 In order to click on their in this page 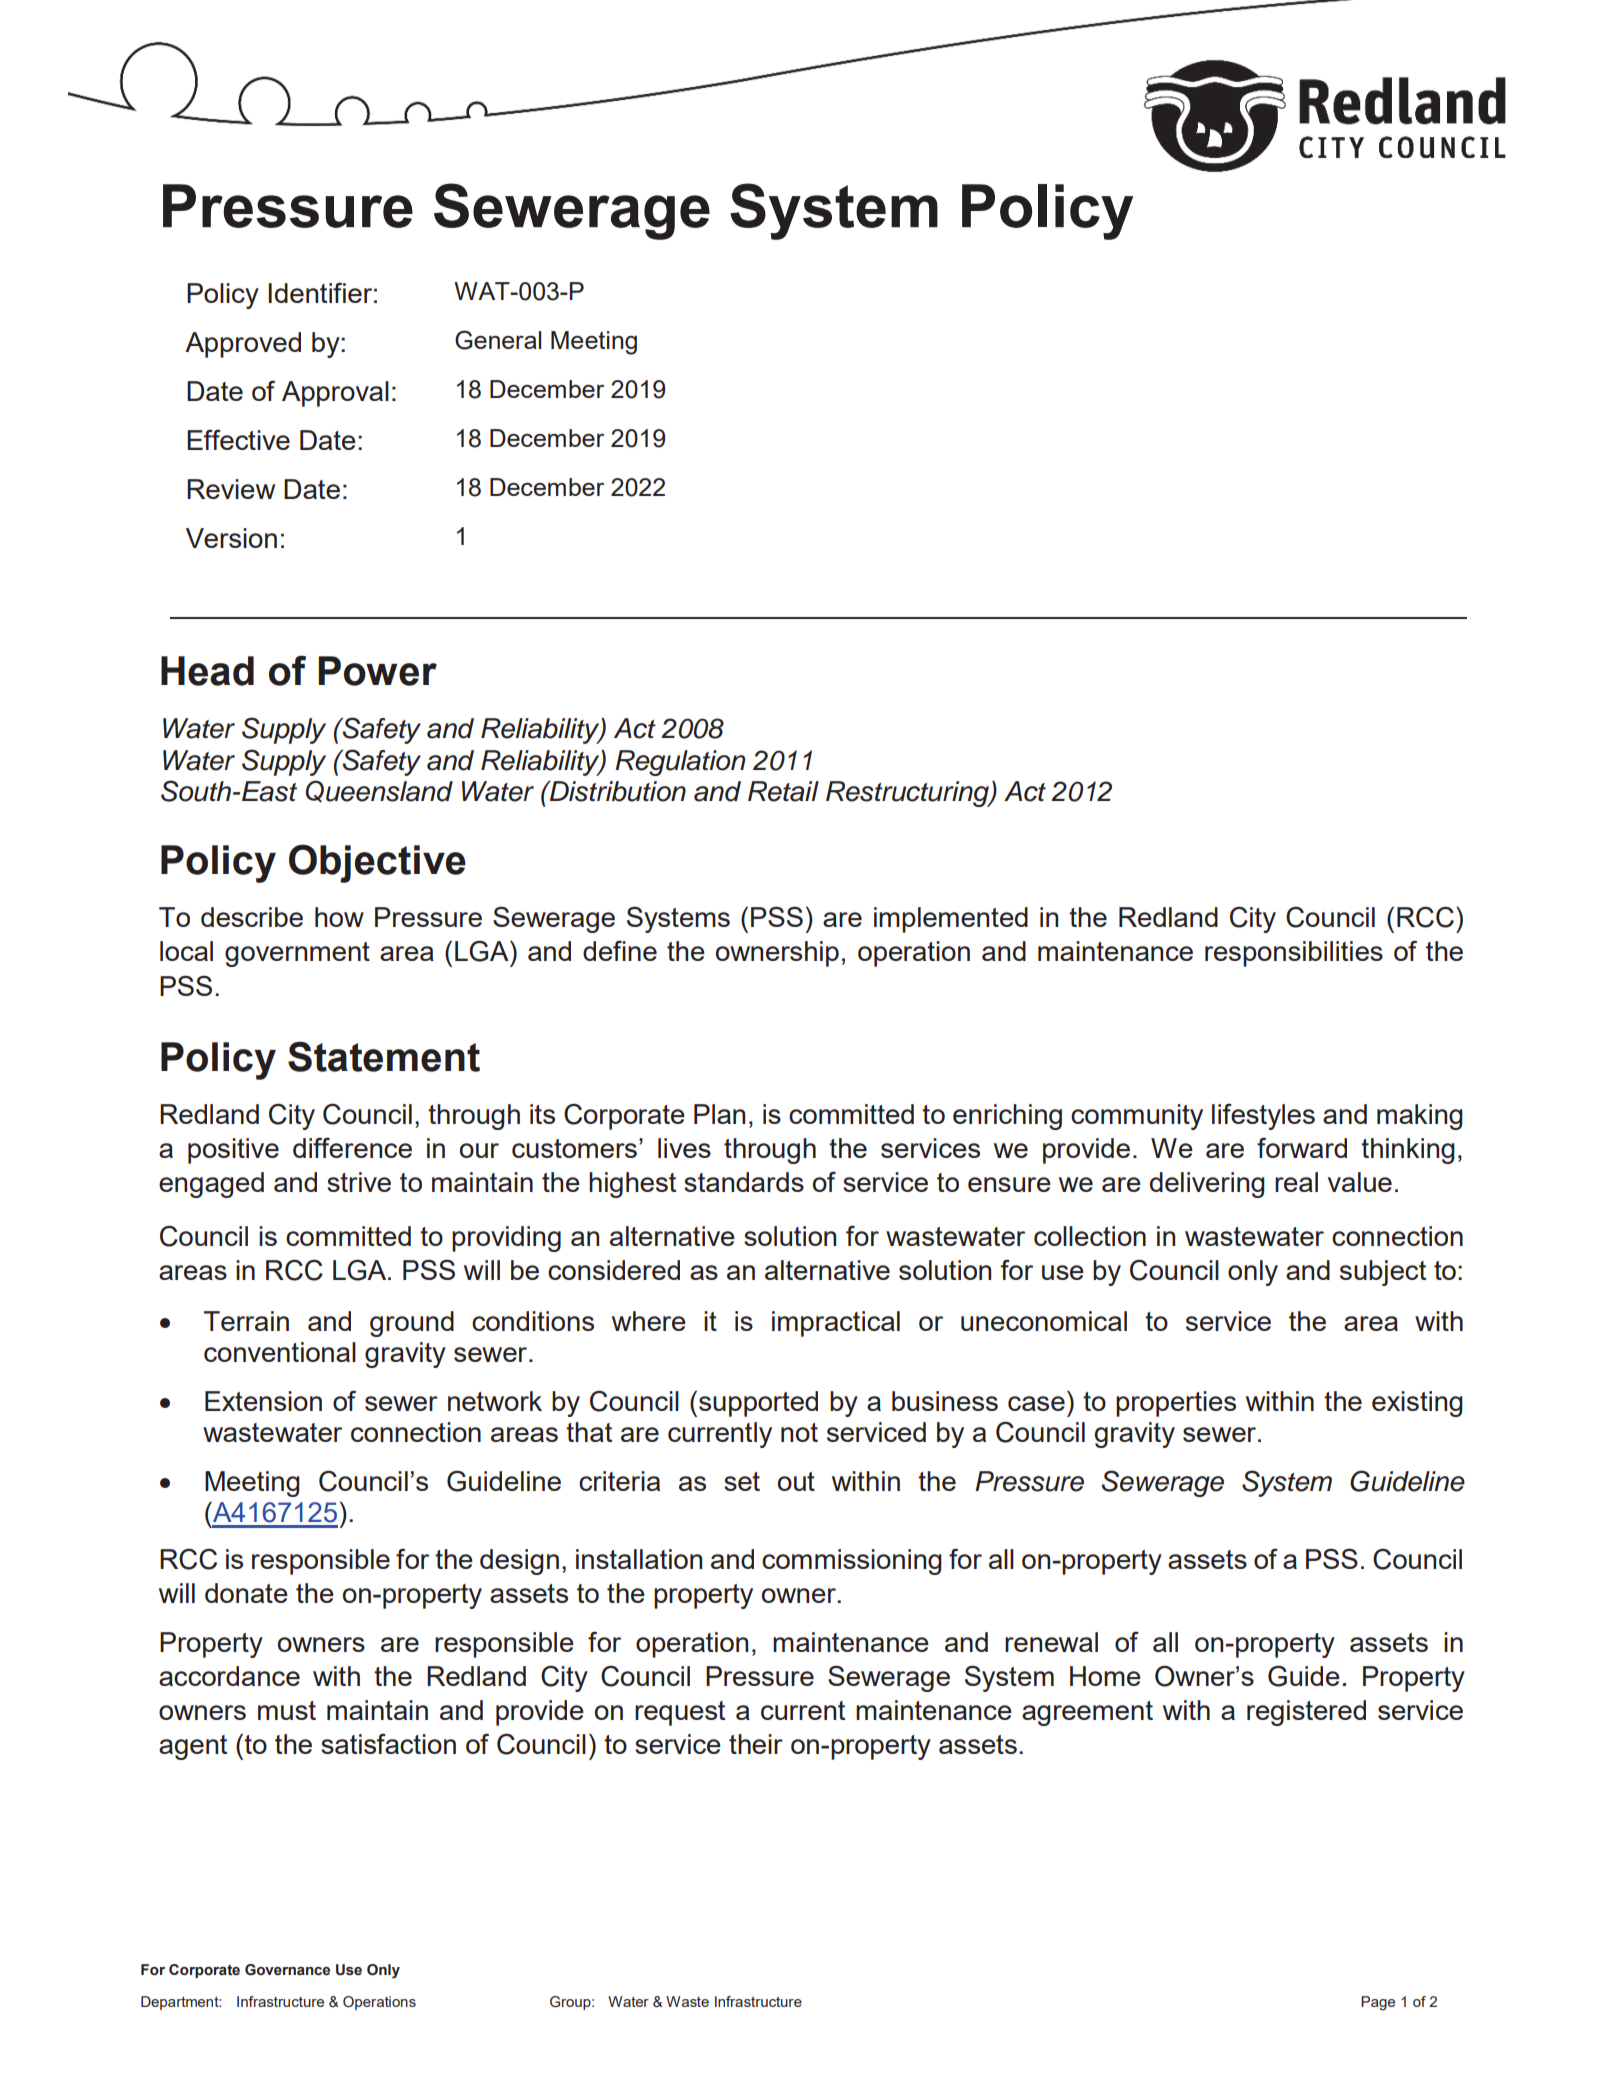, I will do `click(756, 1744)`.
